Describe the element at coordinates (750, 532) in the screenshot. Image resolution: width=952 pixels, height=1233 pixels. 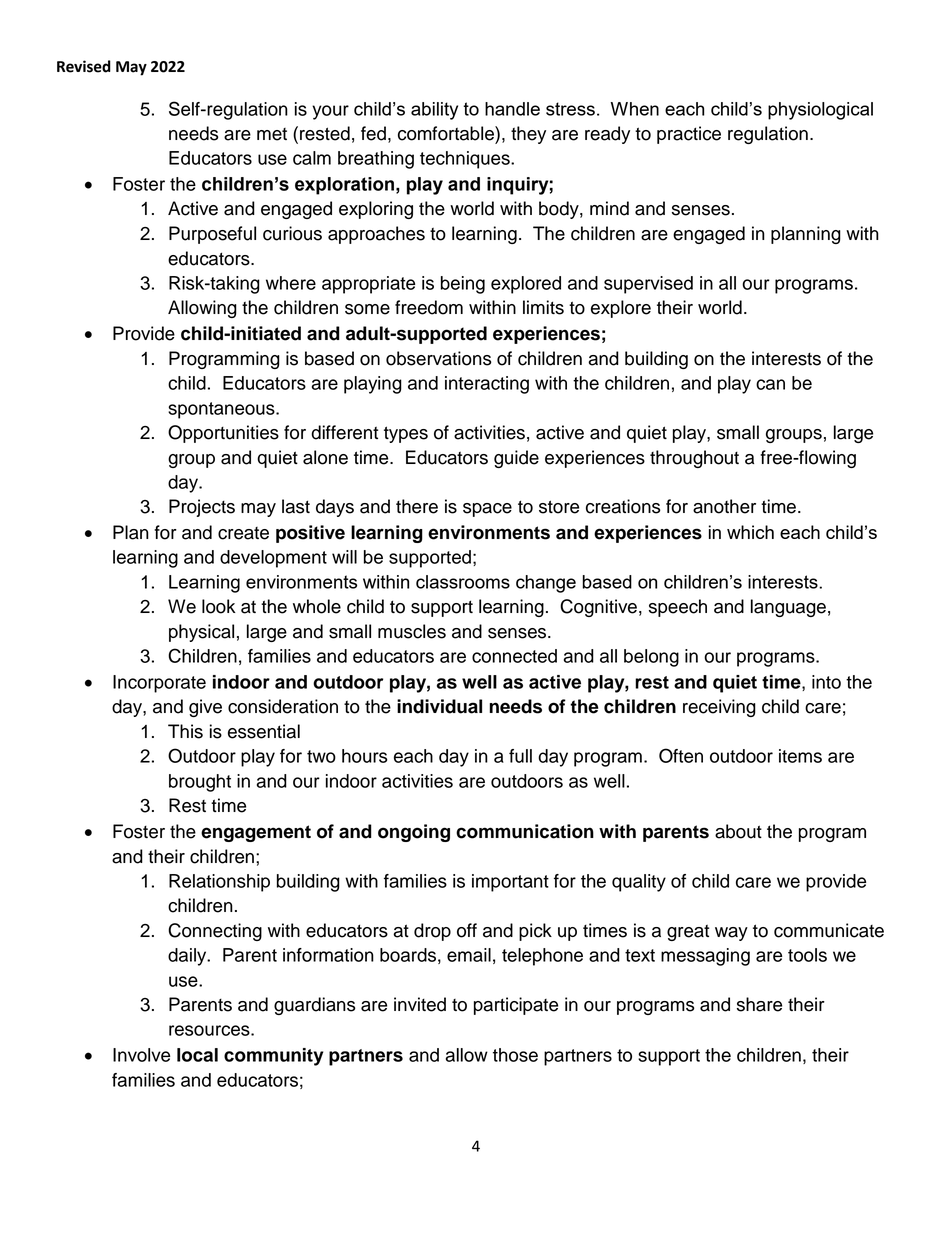
I see `which` at that location.
